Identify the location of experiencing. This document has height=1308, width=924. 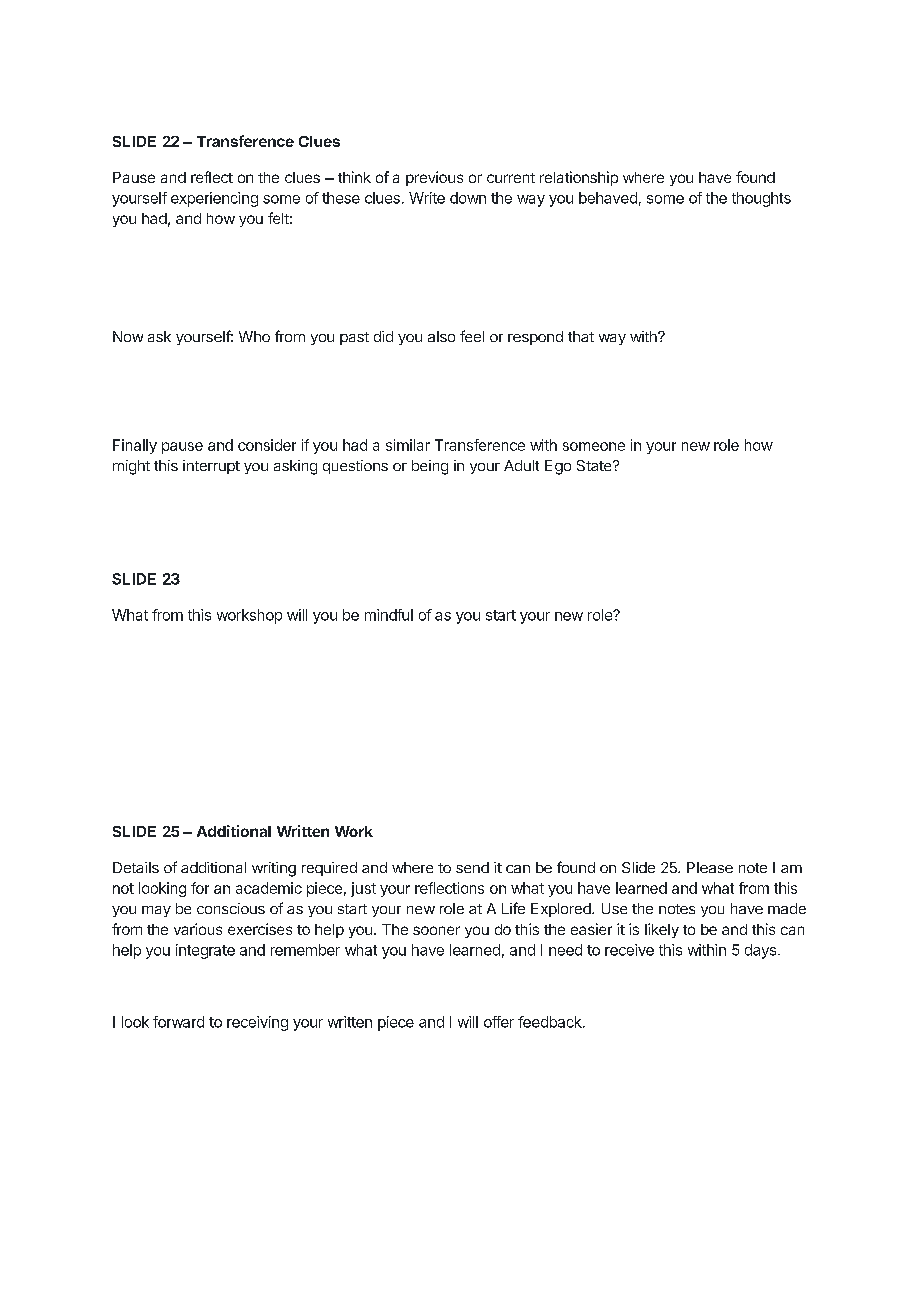
(214, 199).
